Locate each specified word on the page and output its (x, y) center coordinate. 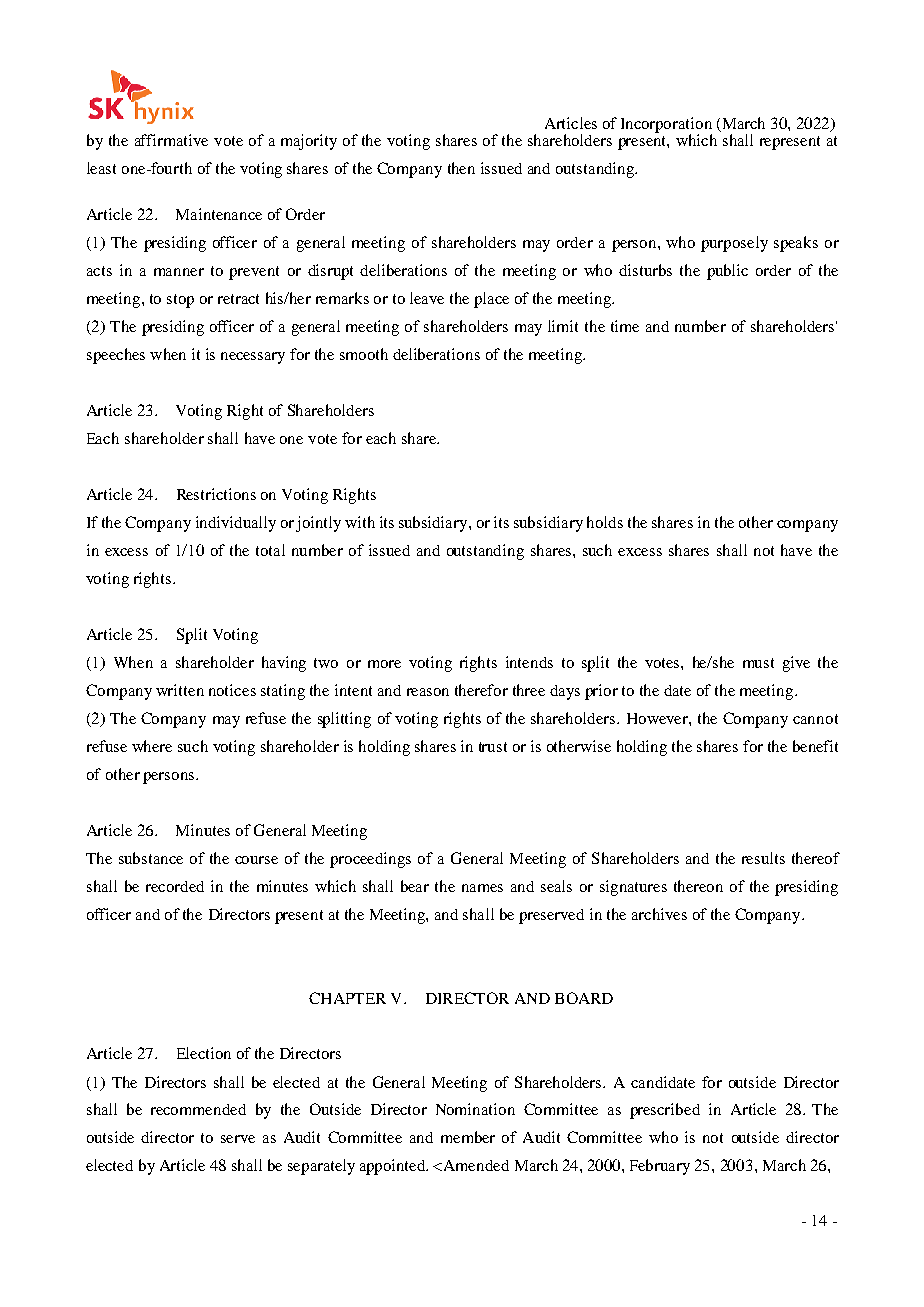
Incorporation (666, 126)
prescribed (665, 1111)
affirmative (171, 140)
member (468, 1137)
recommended (198, 1109)
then (461, 168)
